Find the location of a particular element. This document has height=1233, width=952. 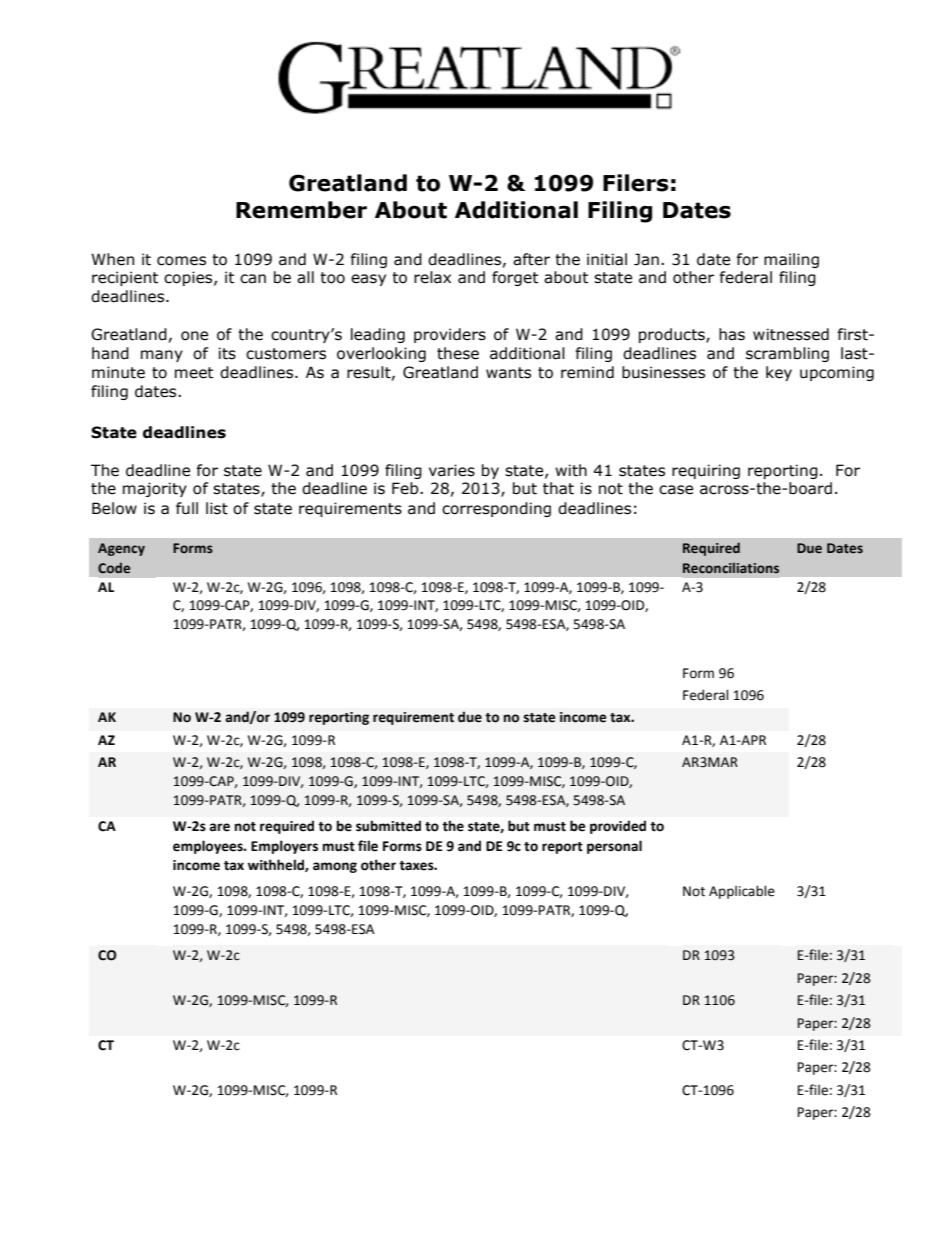

corresponding is located at coordinates (496, 509).
